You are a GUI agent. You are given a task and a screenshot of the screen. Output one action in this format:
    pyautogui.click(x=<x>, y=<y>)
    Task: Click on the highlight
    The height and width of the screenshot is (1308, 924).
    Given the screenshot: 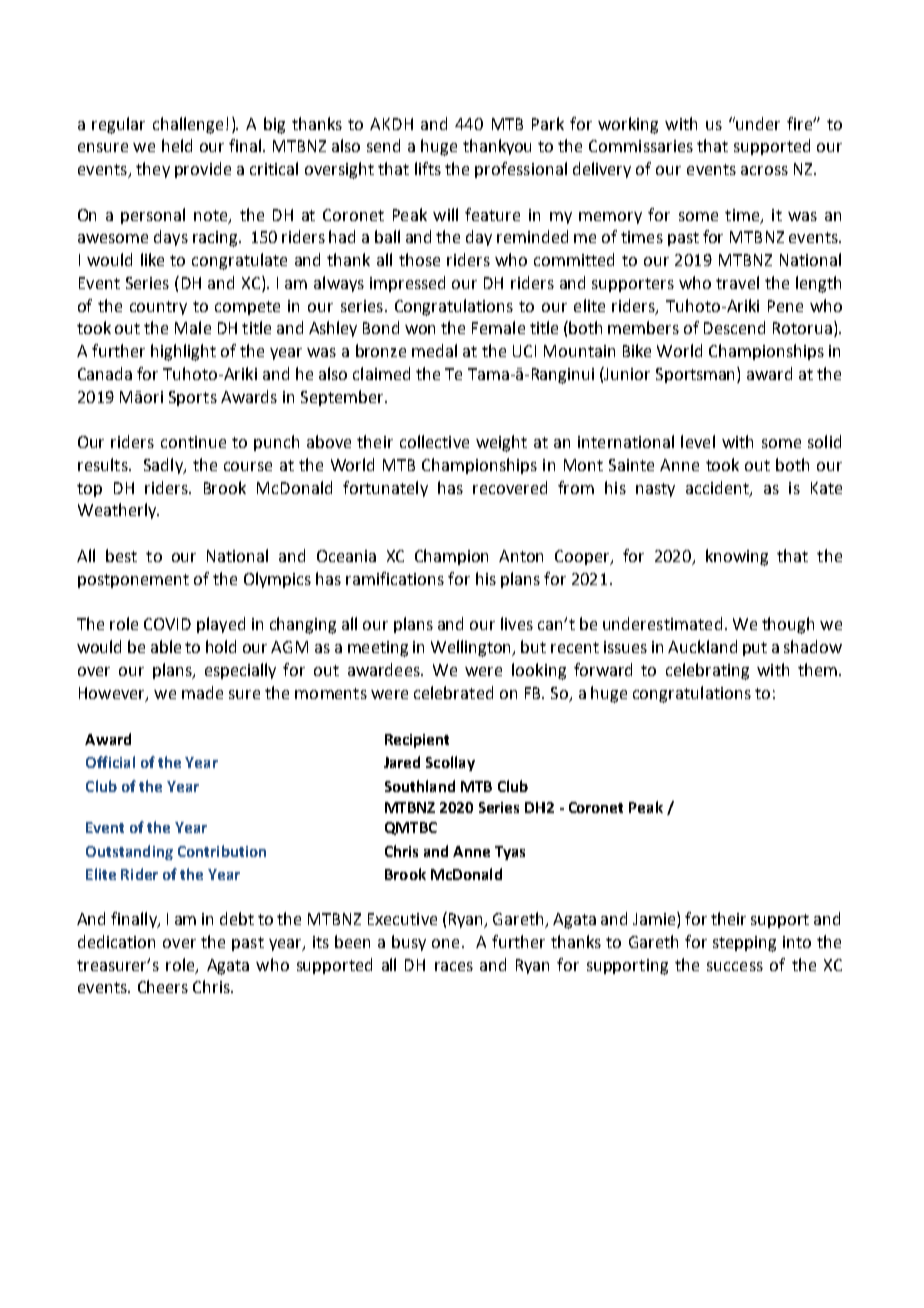 What is the action you would take?
    pyautogui.click(x=183, y=352)
